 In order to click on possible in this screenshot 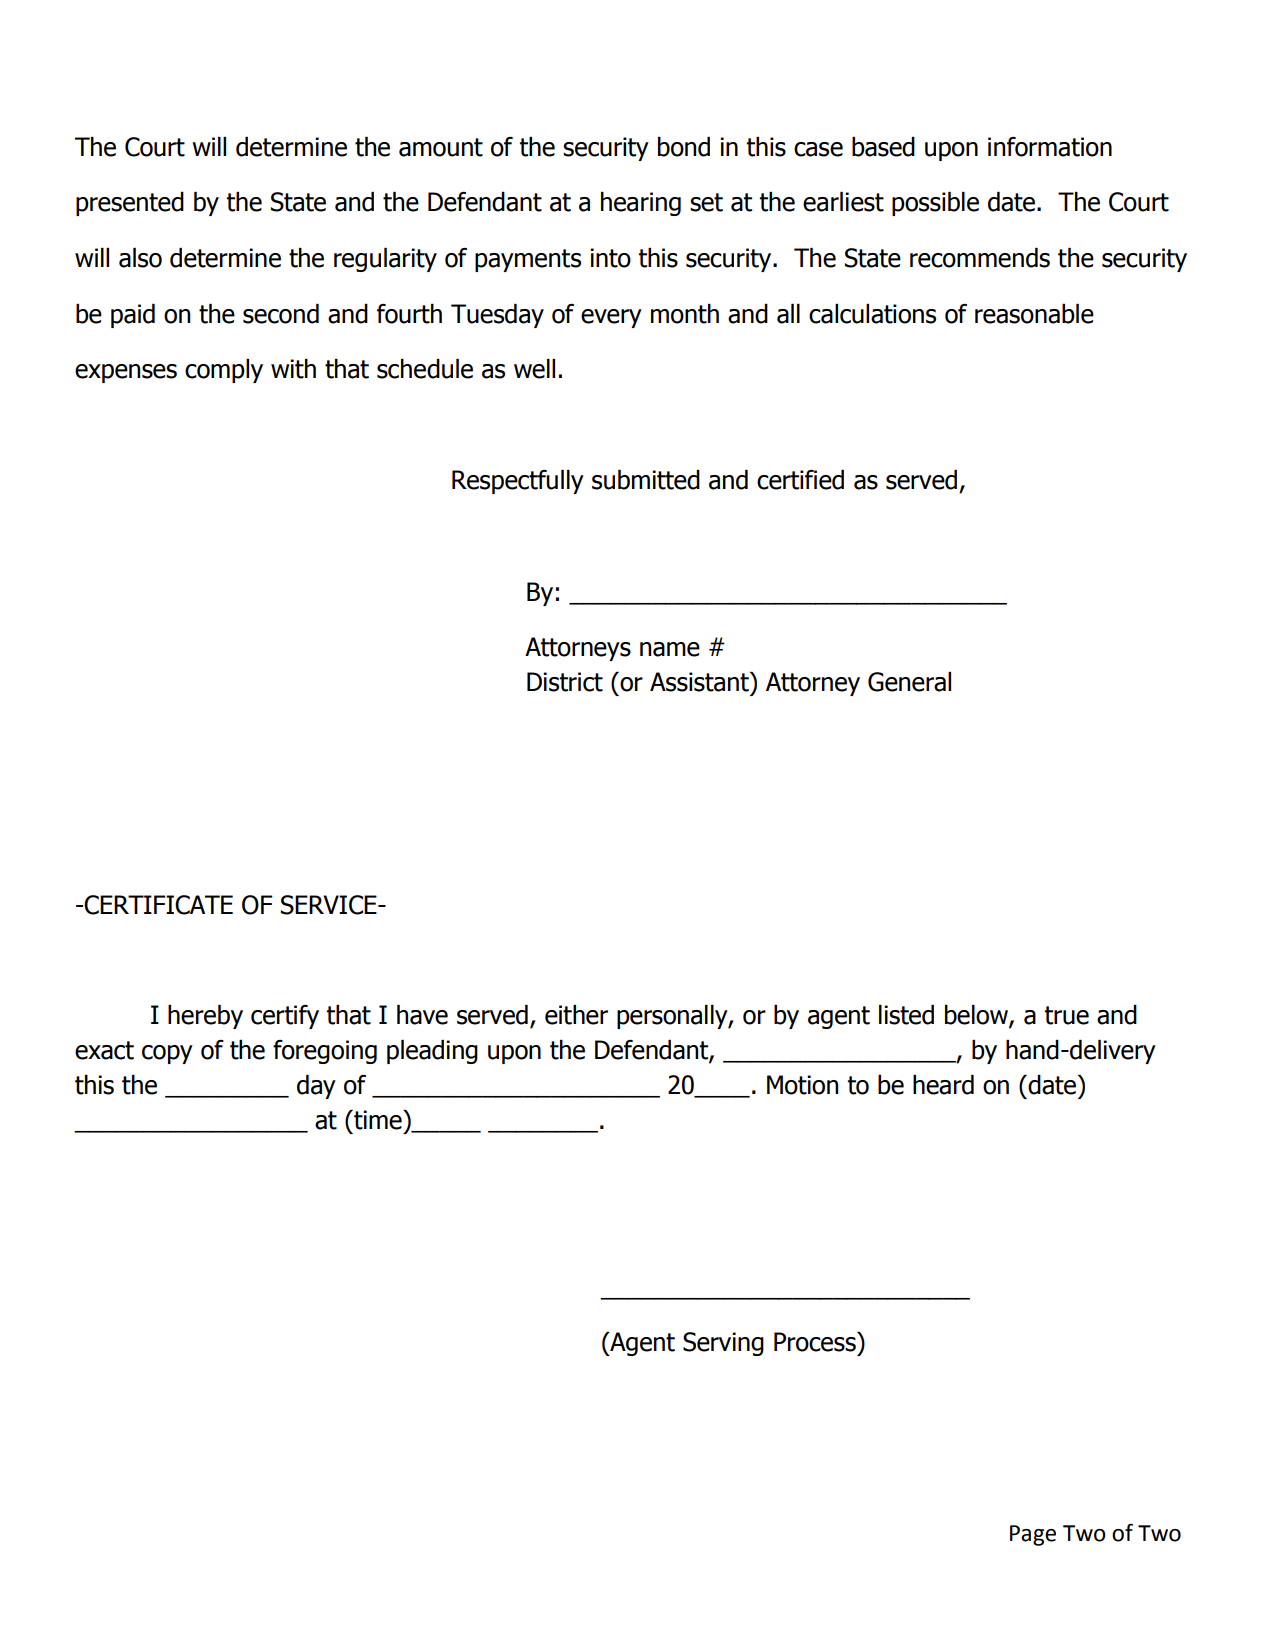, I will do `click(935, 204)`.
